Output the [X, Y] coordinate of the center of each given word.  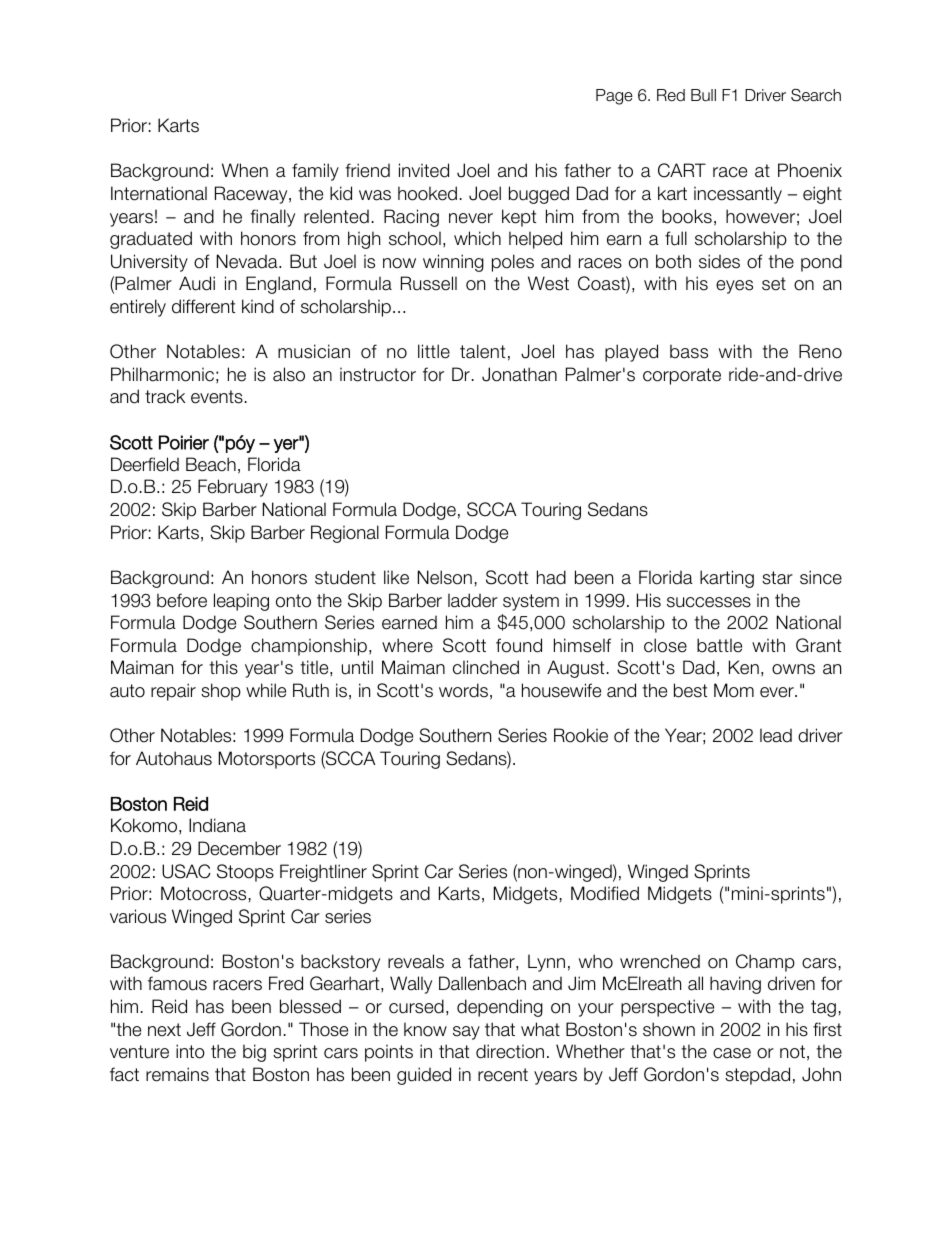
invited [424, 170]
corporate [682, 376]
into [190, 1051]
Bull [703, 95]
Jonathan [519, 374]
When [245, 170]
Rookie [581, 735]
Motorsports [267, 760]
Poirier [184, 442]
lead [776, 735]
